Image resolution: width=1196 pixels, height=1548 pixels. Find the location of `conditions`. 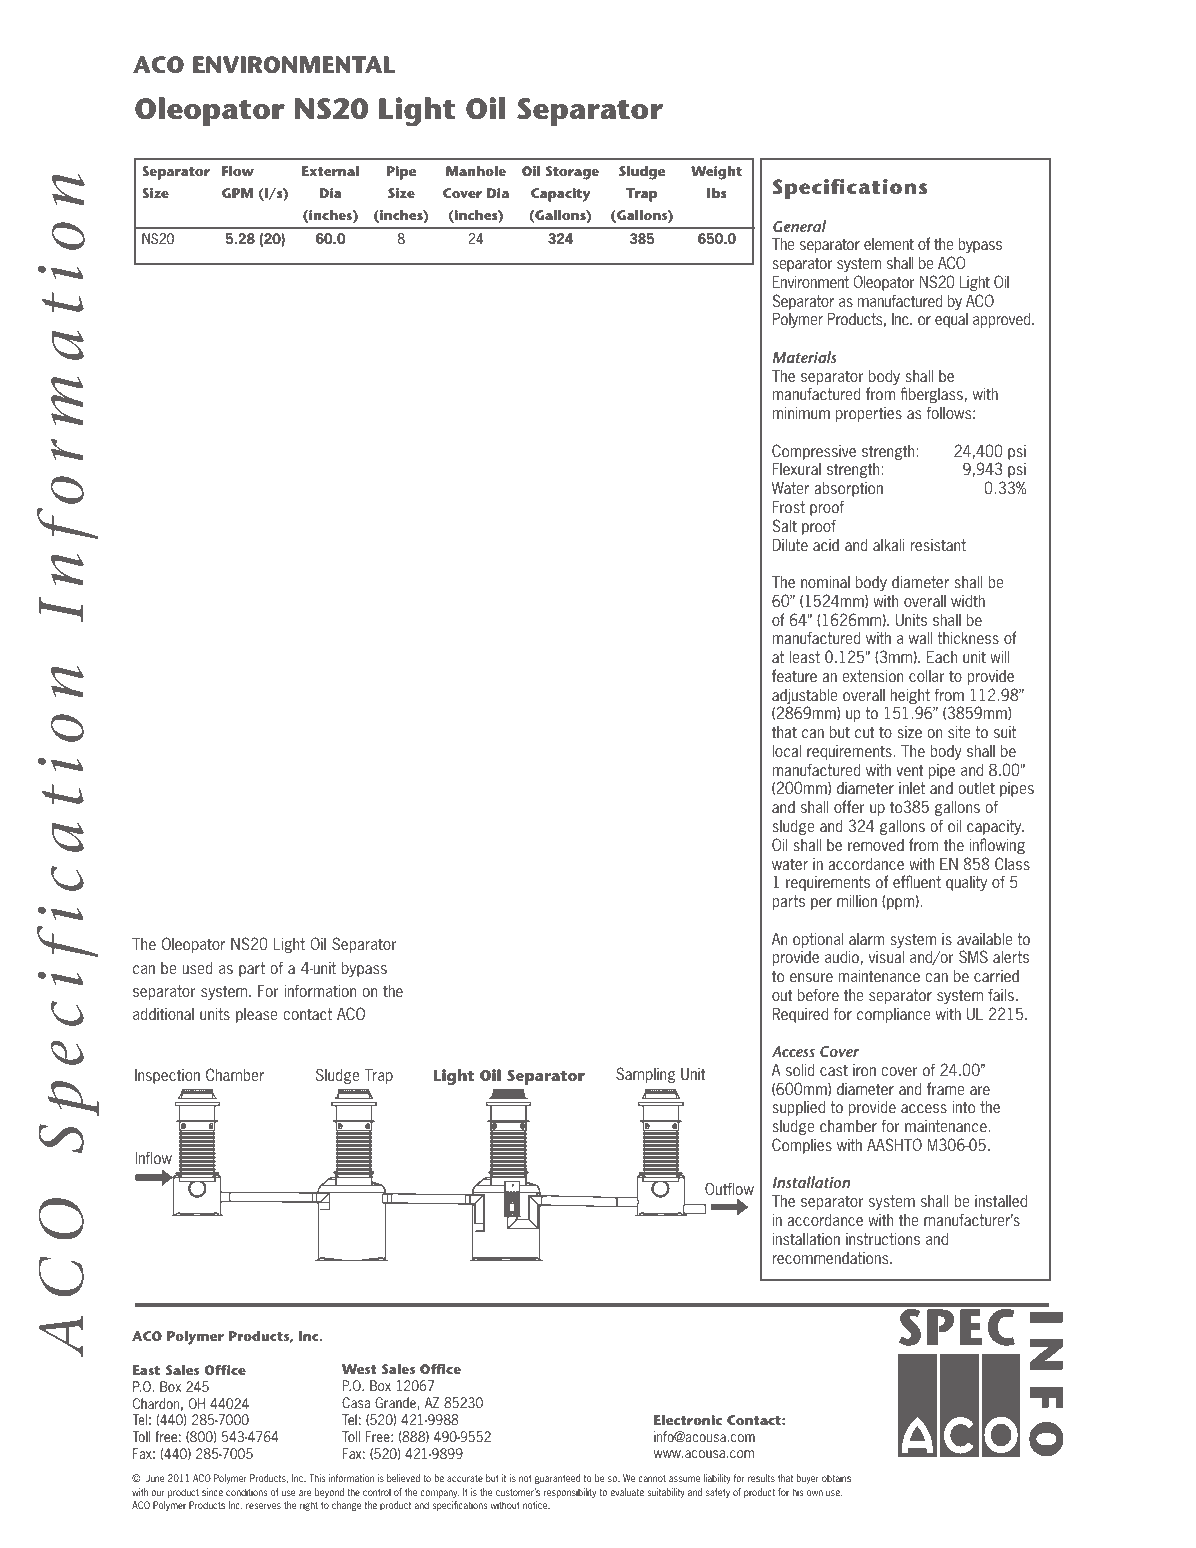

conditions is located at coordinates (246, 1492).
